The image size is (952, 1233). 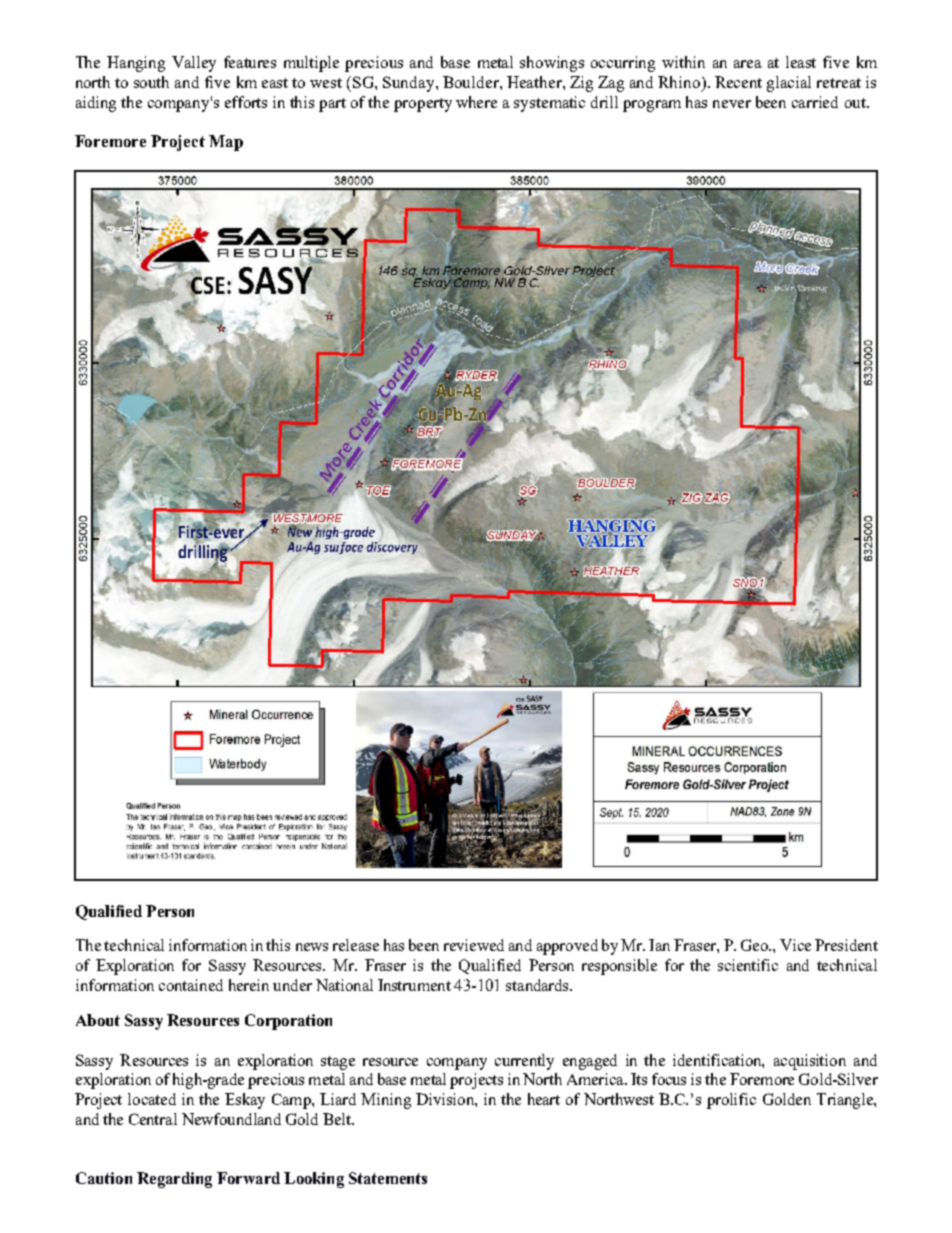 What do you see at coordinates (732, 104) in the page?
I see `never` at bounding box center [732, 104].
